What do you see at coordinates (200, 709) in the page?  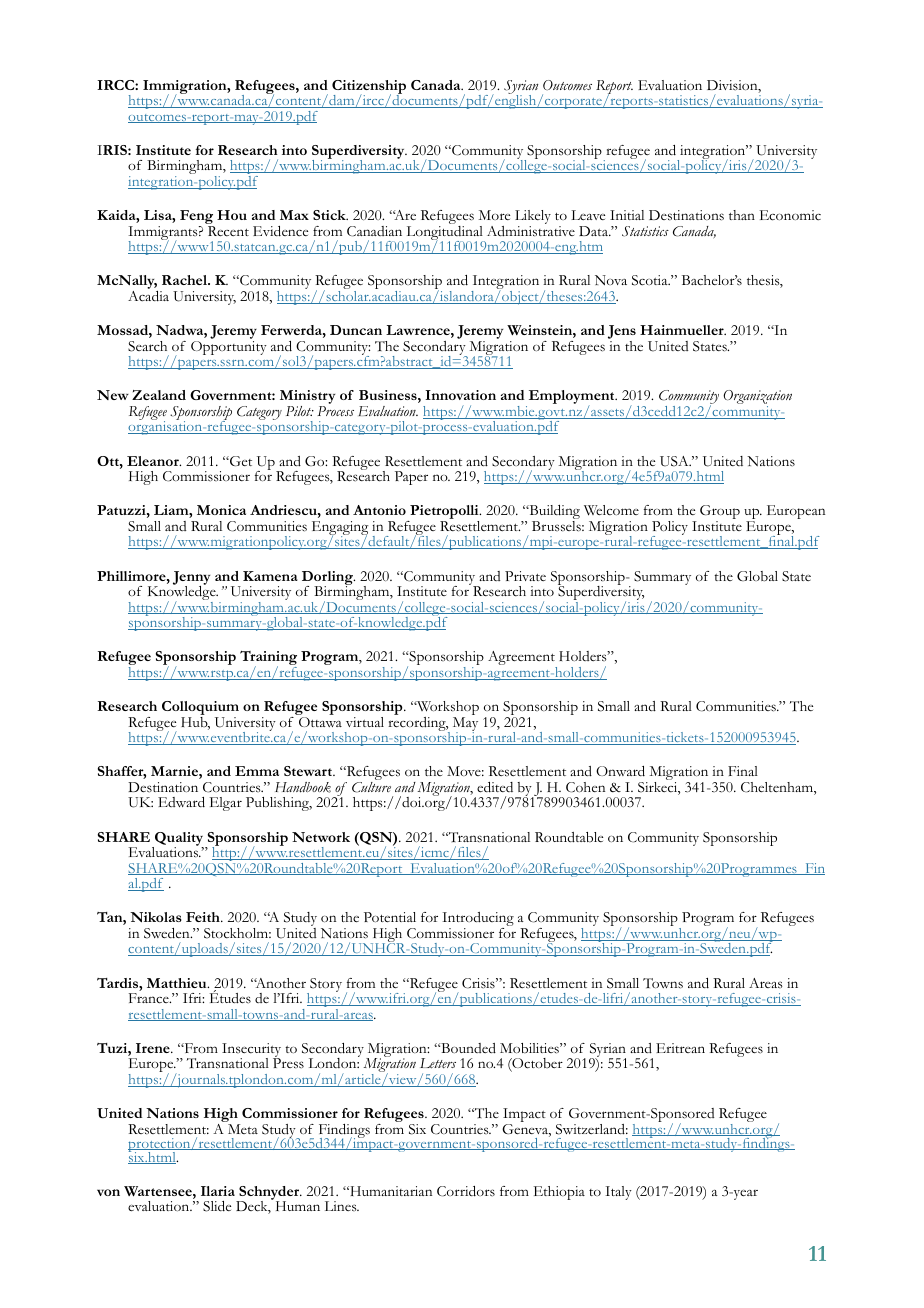 I see `Colloquium` at bounding box center [200, 709].
